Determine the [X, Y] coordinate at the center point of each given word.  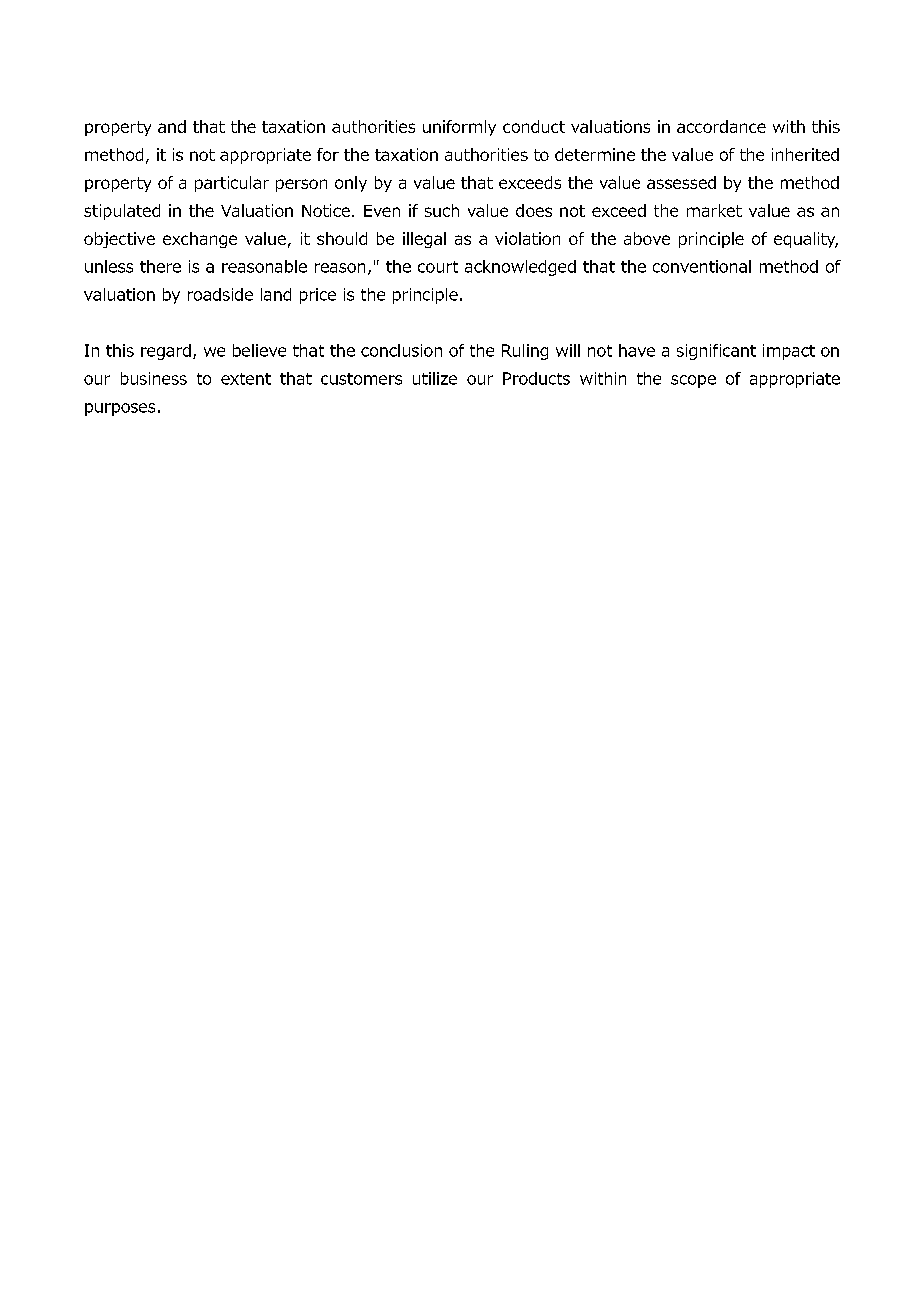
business [154, 378]
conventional [702, 266]
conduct [534, 126]
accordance [721, 126]
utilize [435, 378]
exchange [200, 240]
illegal [424, 240]
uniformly [459, 128]
